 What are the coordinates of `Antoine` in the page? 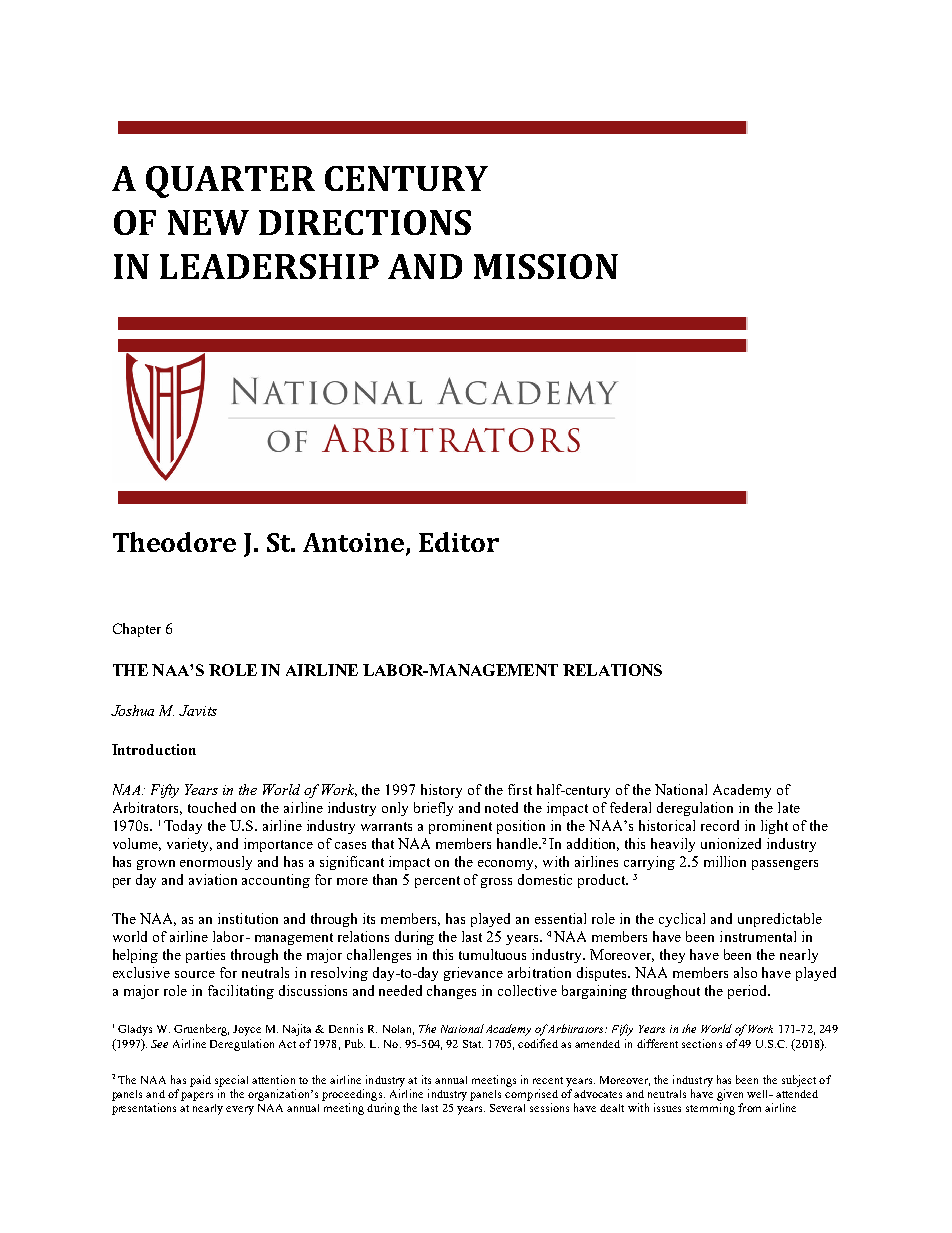 It's located at (355, 544).
